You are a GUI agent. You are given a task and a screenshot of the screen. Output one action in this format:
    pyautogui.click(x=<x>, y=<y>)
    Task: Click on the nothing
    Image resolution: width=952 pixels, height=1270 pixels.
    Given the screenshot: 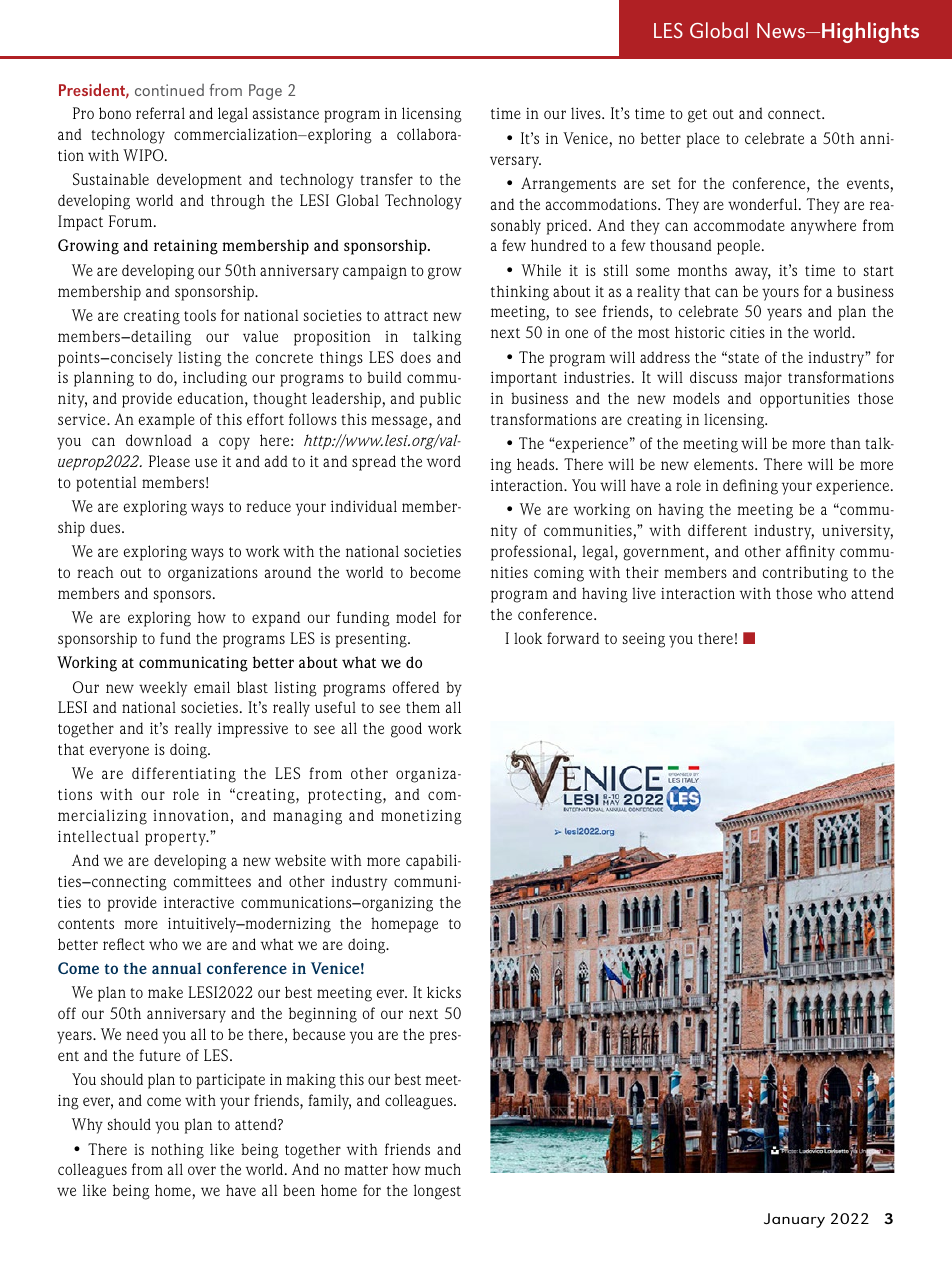 What is the action you would take?
    pyautogui.click(x=177, y=1151)
